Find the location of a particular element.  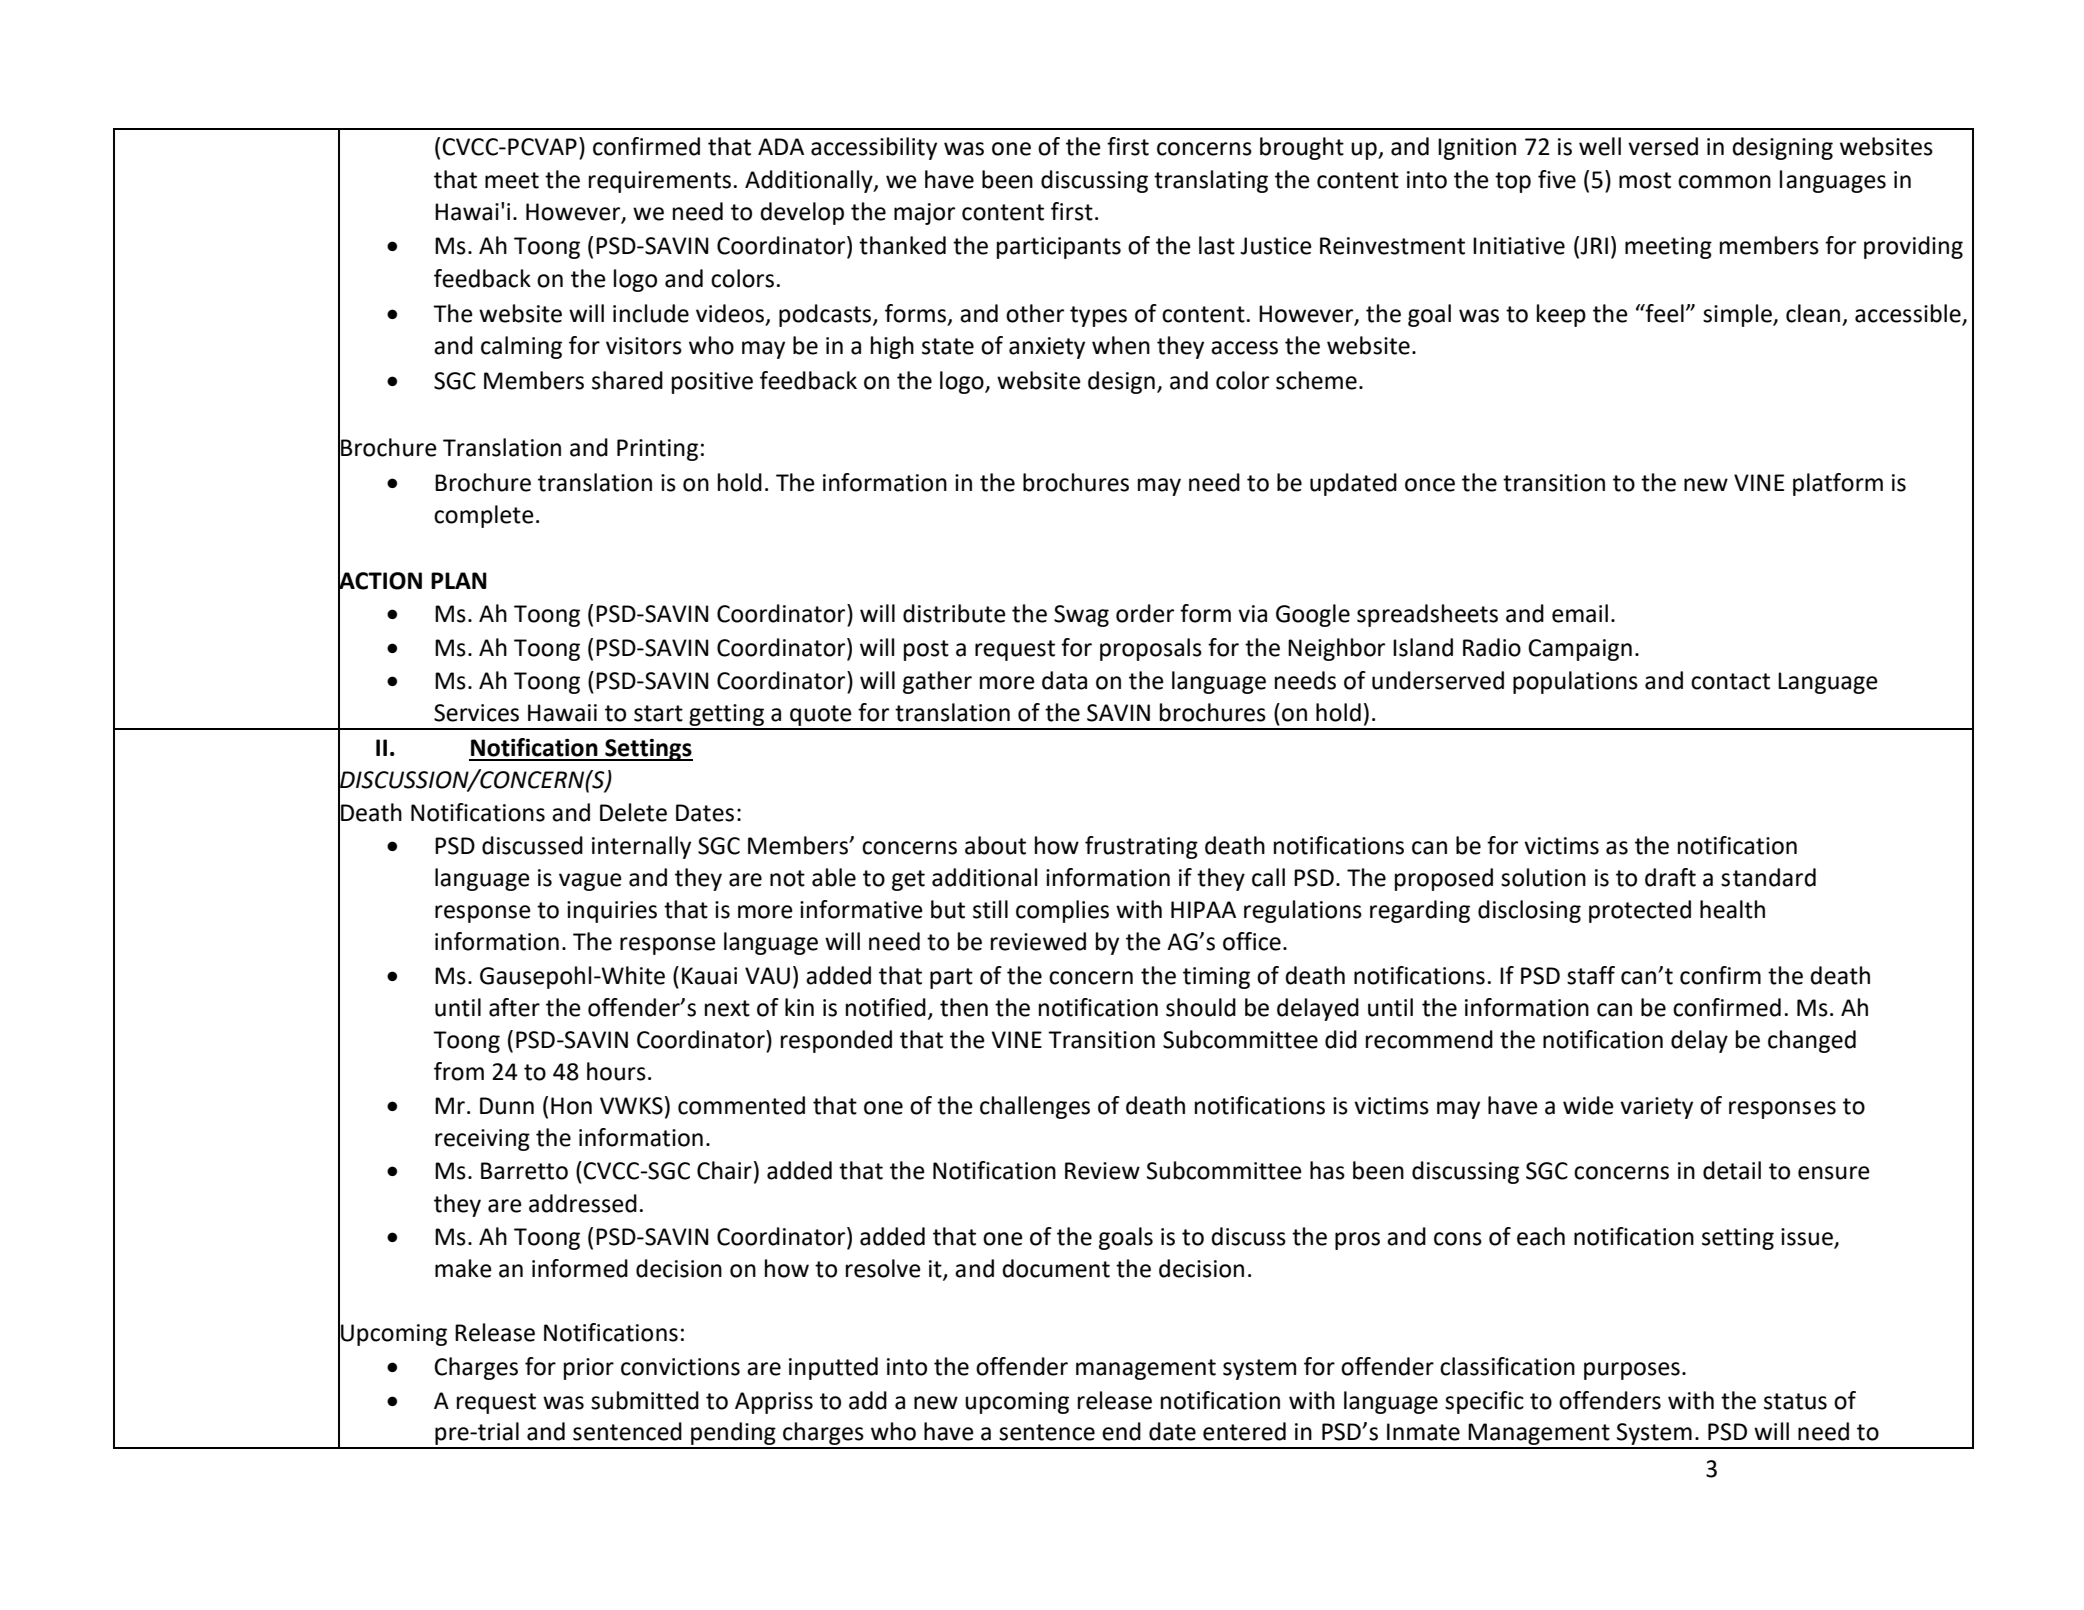

common is located at coordinates (1724, 182).
